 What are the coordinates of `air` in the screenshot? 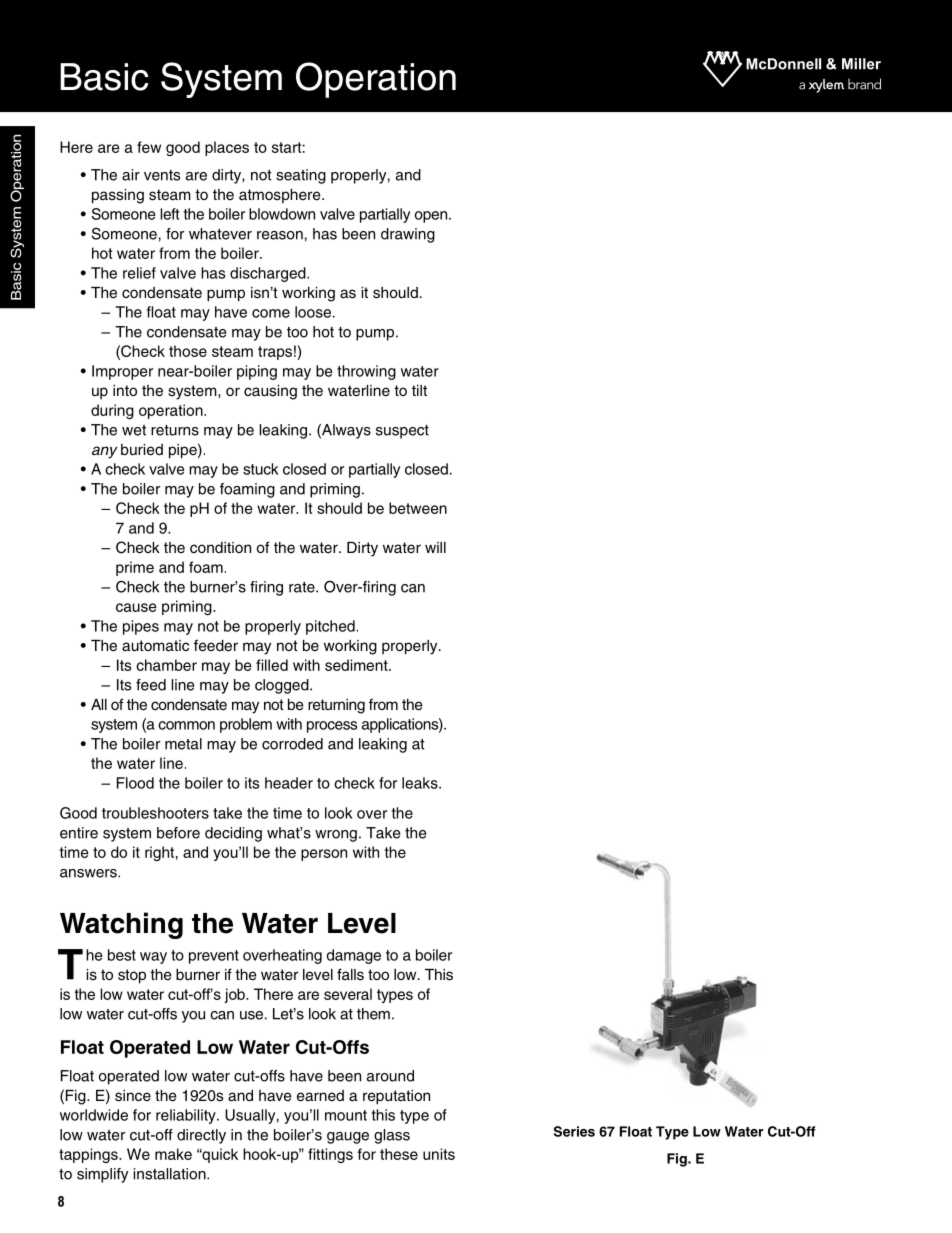 It's located at (131, 175).
